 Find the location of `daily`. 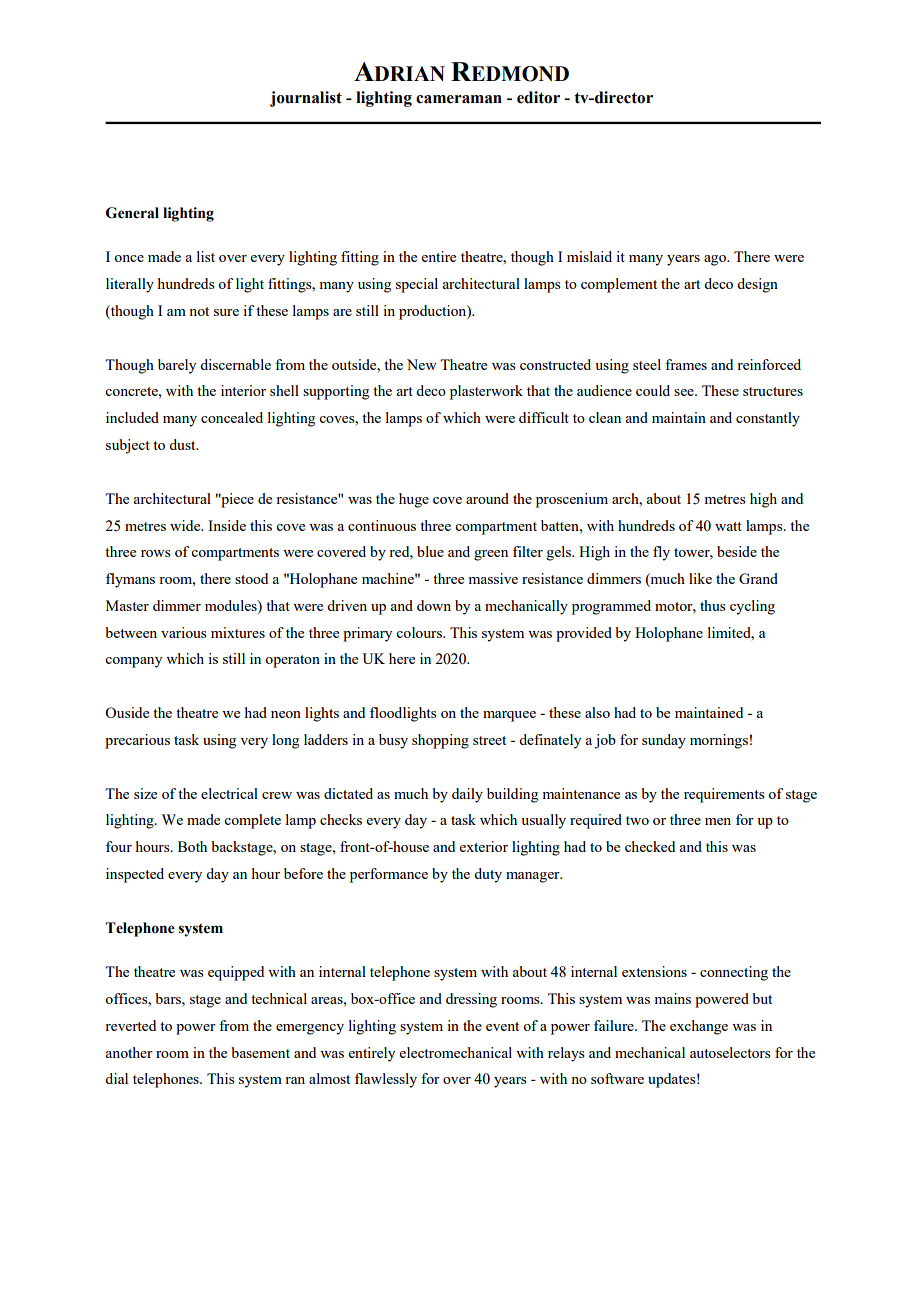

daily is located at coordinates (467, 795).
